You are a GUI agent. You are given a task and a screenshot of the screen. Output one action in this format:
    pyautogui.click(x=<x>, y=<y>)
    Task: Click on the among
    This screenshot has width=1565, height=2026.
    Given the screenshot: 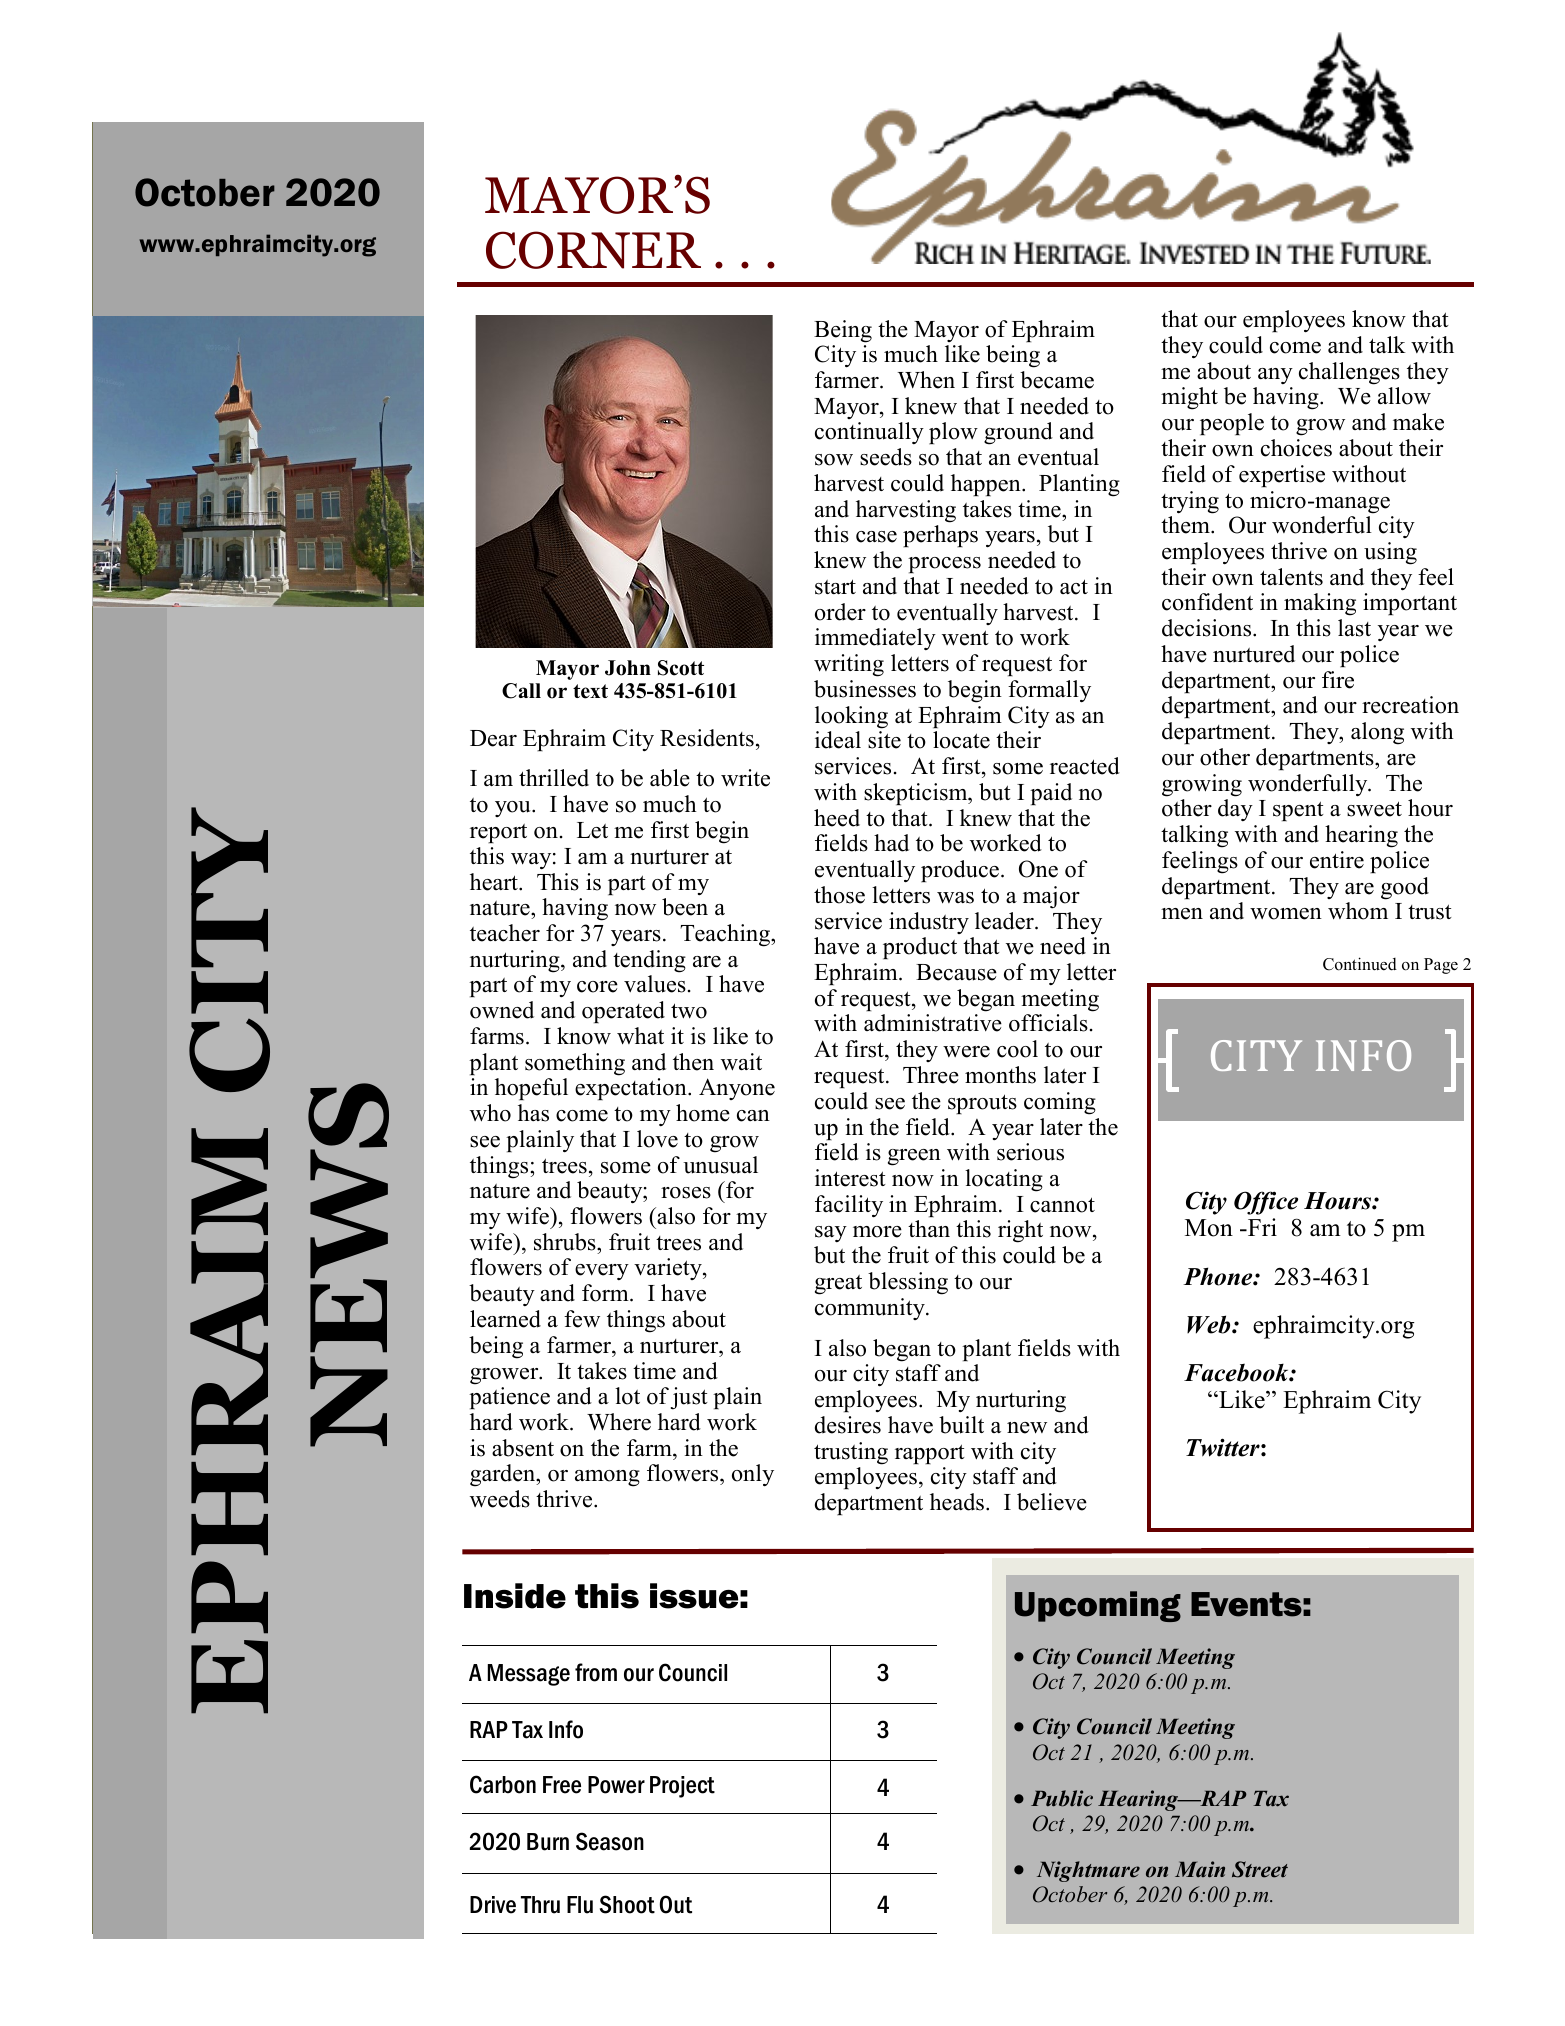 What is the action you would take?
    pyautogui.click(x=607, y=1478)
